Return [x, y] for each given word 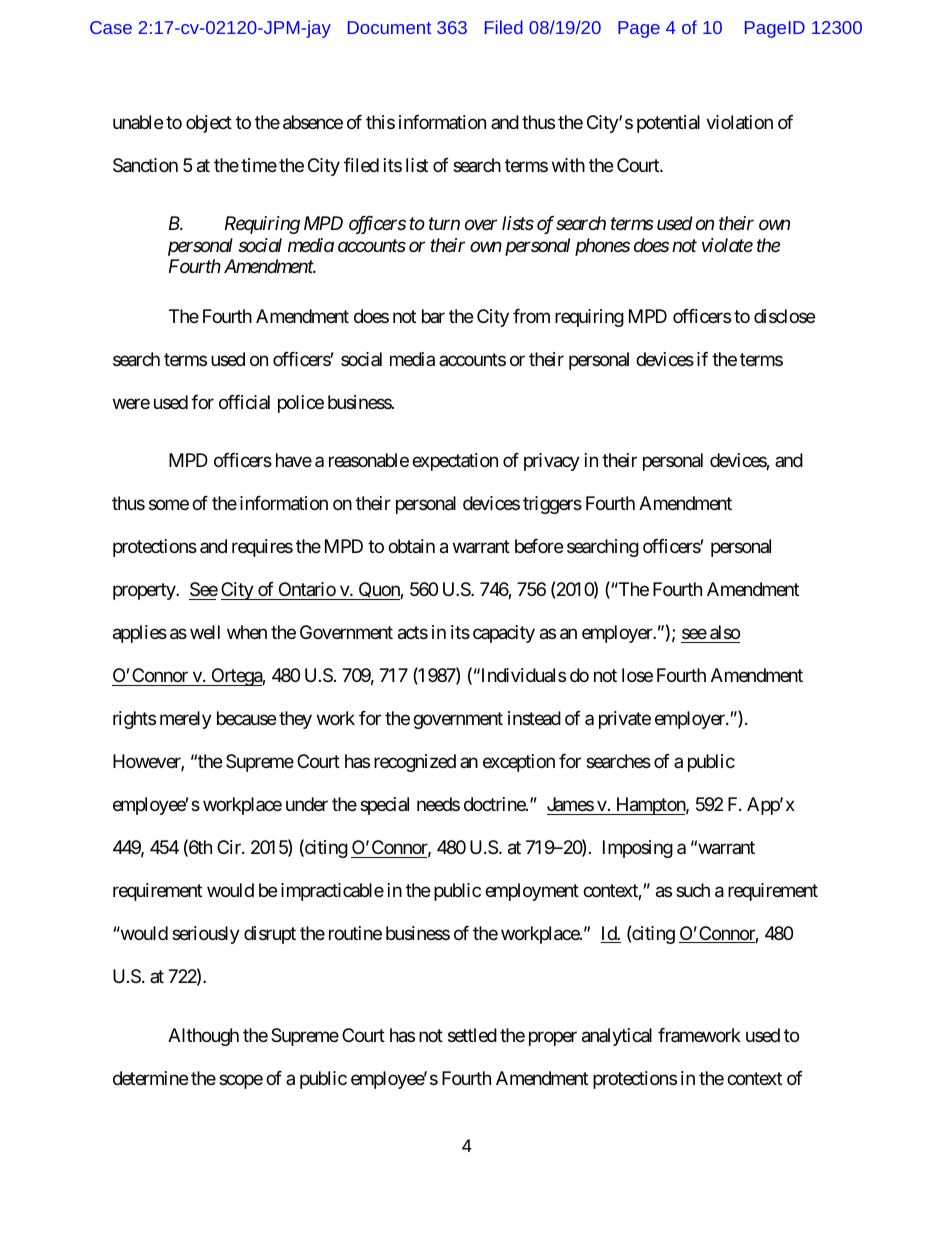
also [725, 632]
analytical [617, 1037]
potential [668, 124]
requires [262, 548]
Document [389, 27]
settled [472, 1035]
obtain [411, 546]
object [209, 124]
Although [203, 1037]
